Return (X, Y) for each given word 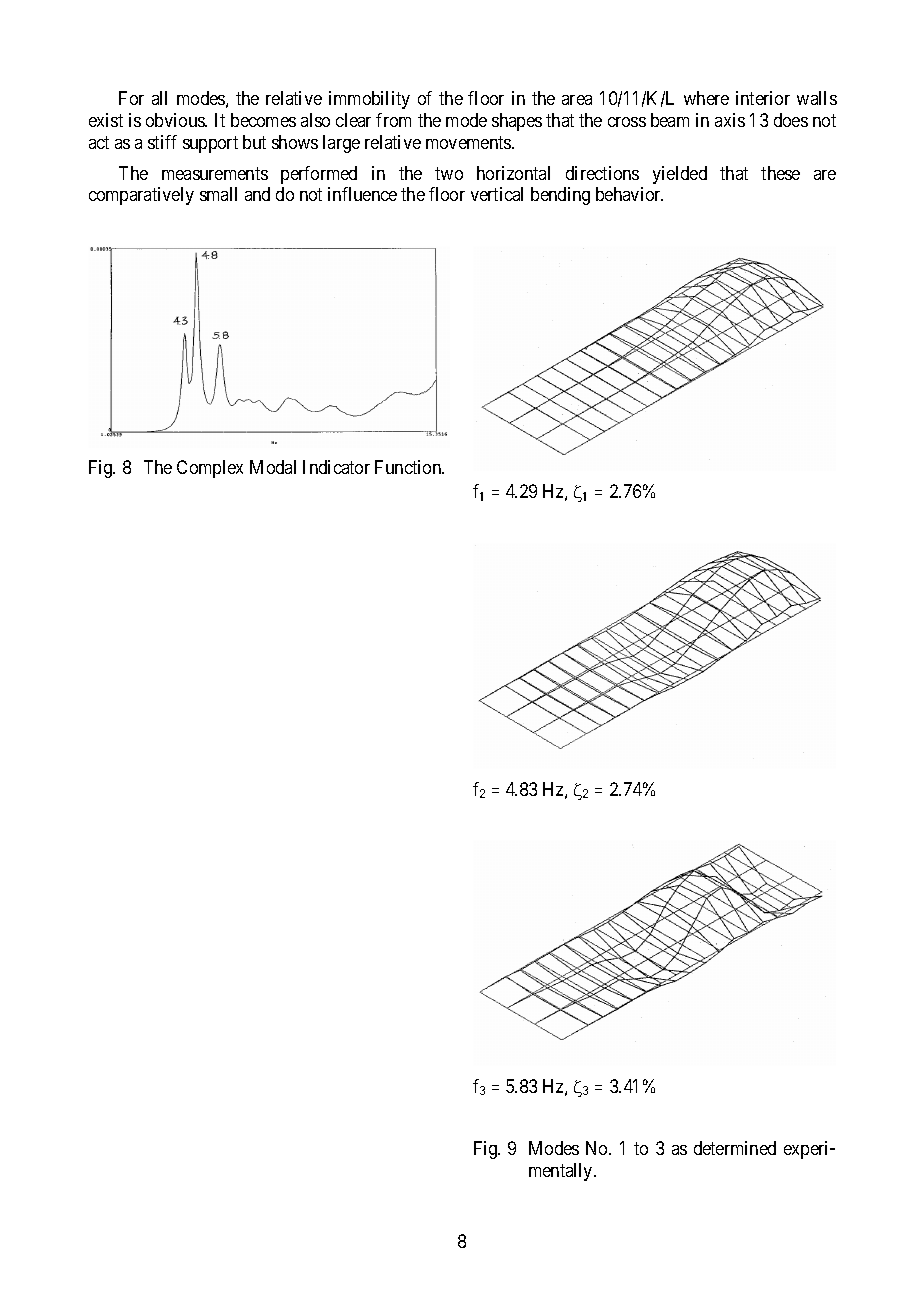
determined (735, 1148)
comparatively (141, 196)
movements (469, 142)
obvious (176, 120)
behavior (629, 194)
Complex (210, 469)
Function (409, 467)
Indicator (336, 467)
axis (730, 120)
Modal (273, 467)
